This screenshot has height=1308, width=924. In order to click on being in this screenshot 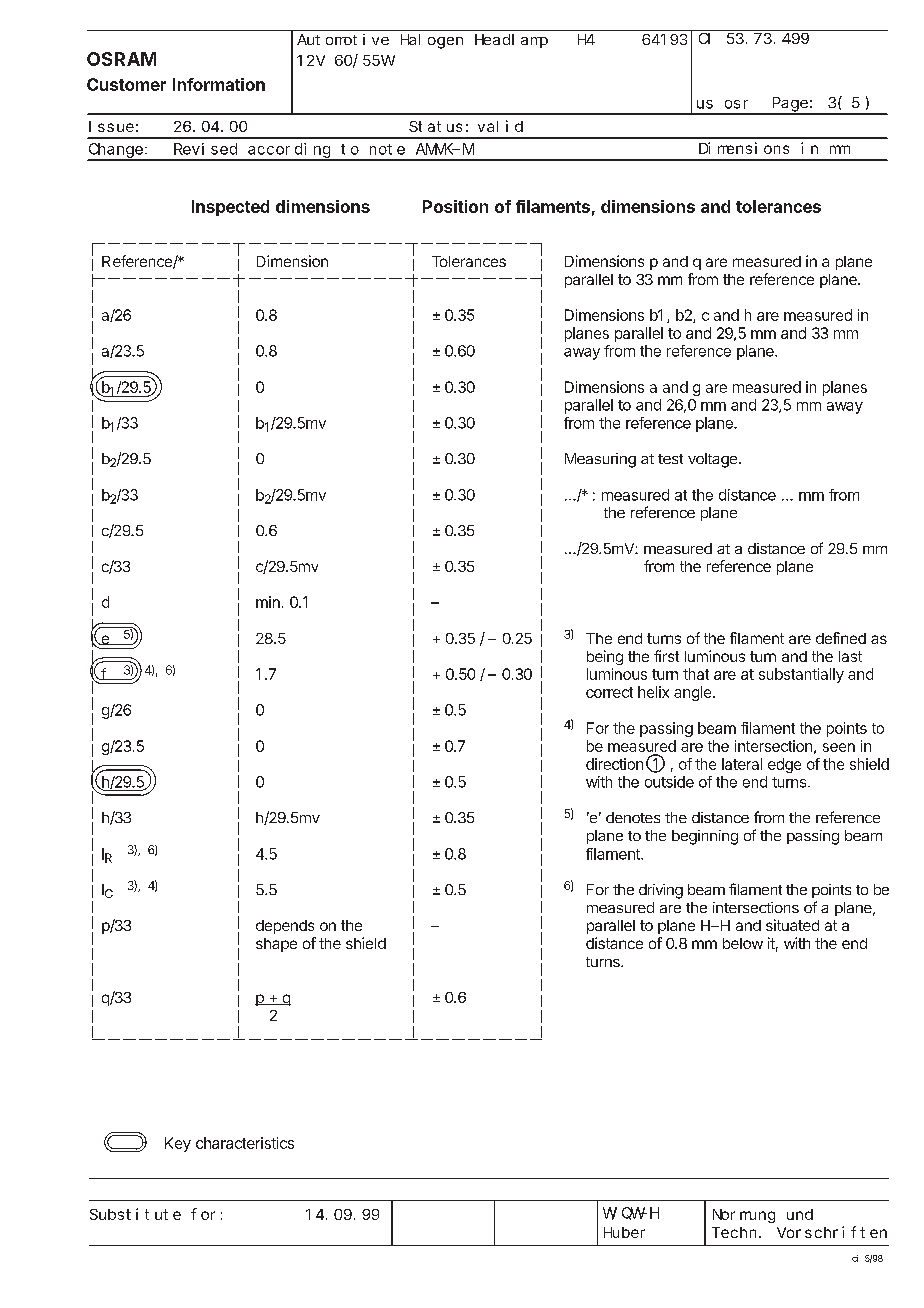, I will do `click(605, 657)`.
